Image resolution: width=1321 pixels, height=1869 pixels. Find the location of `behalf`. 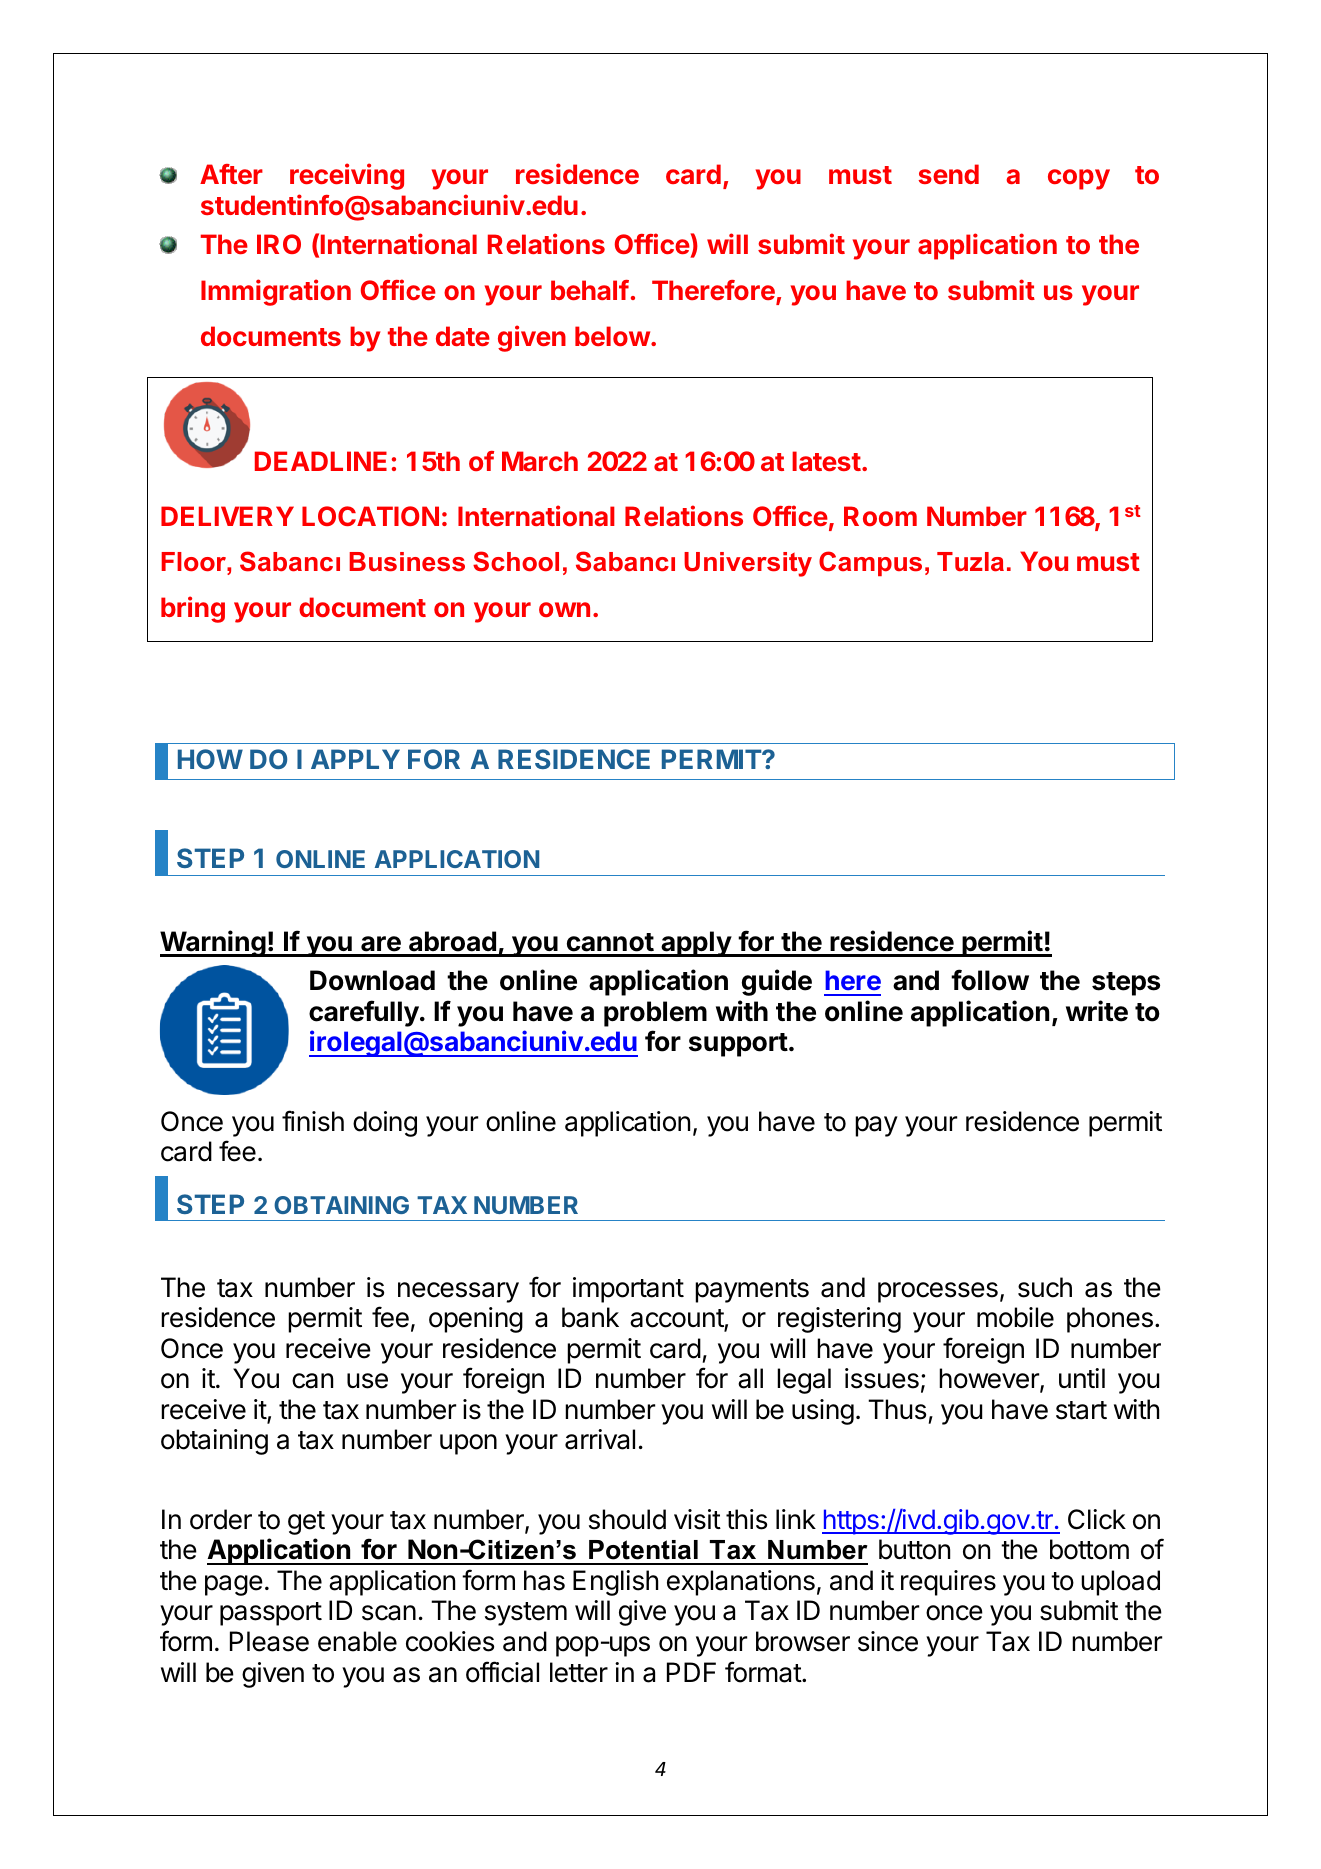

behalf is located at coordinates (590, 290).
